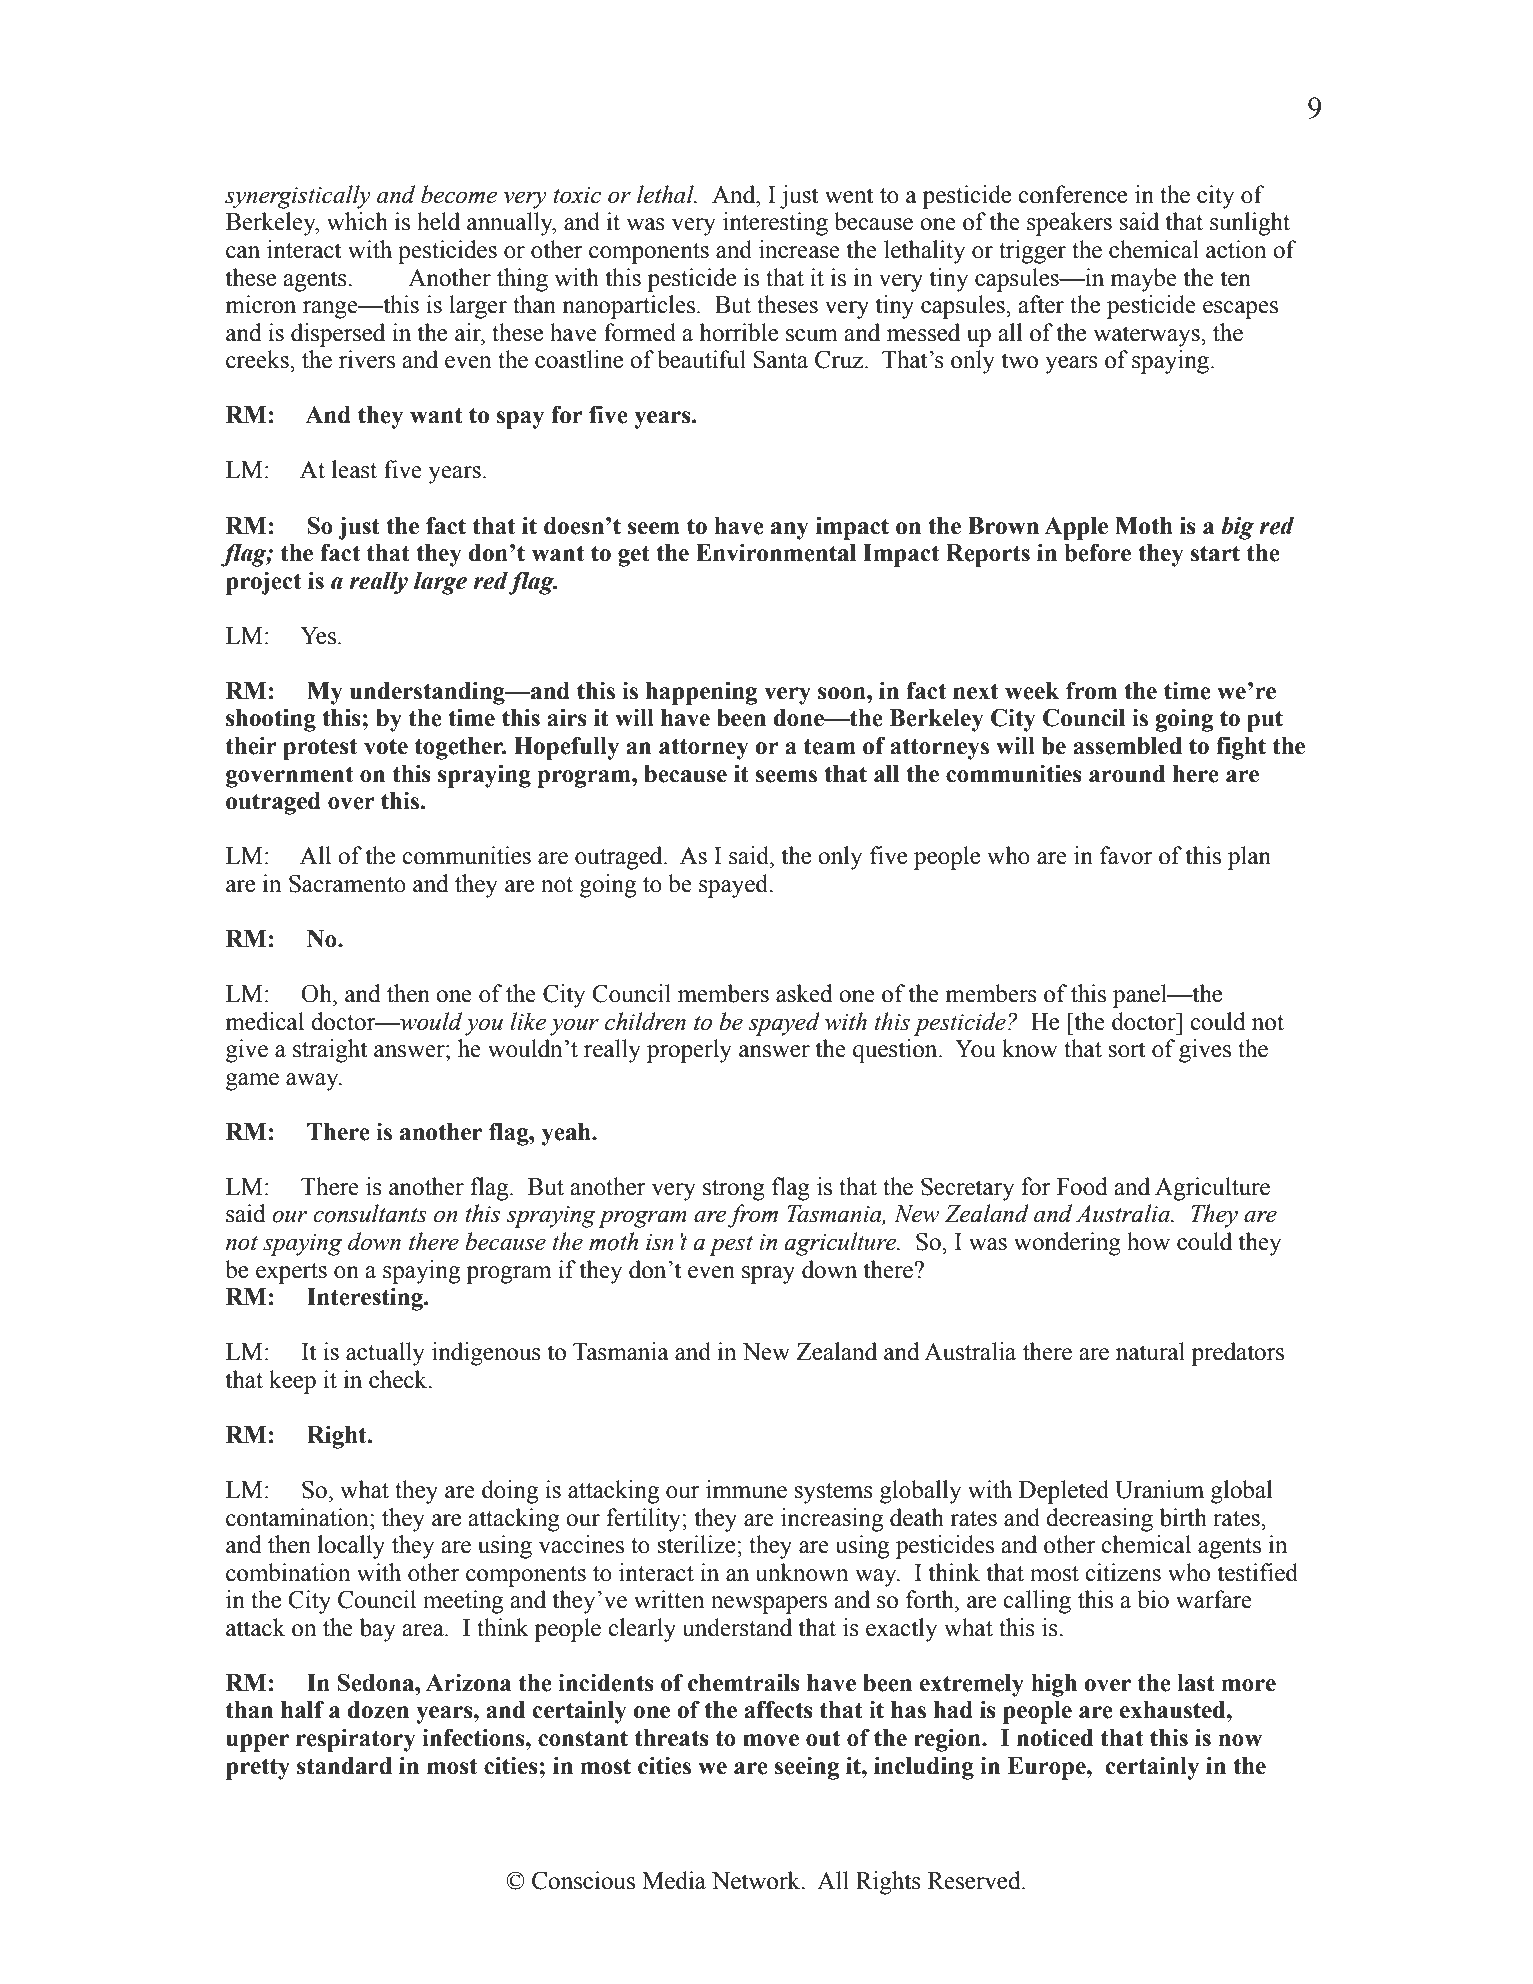  I want to click on natural, so click(1150, 1351).
